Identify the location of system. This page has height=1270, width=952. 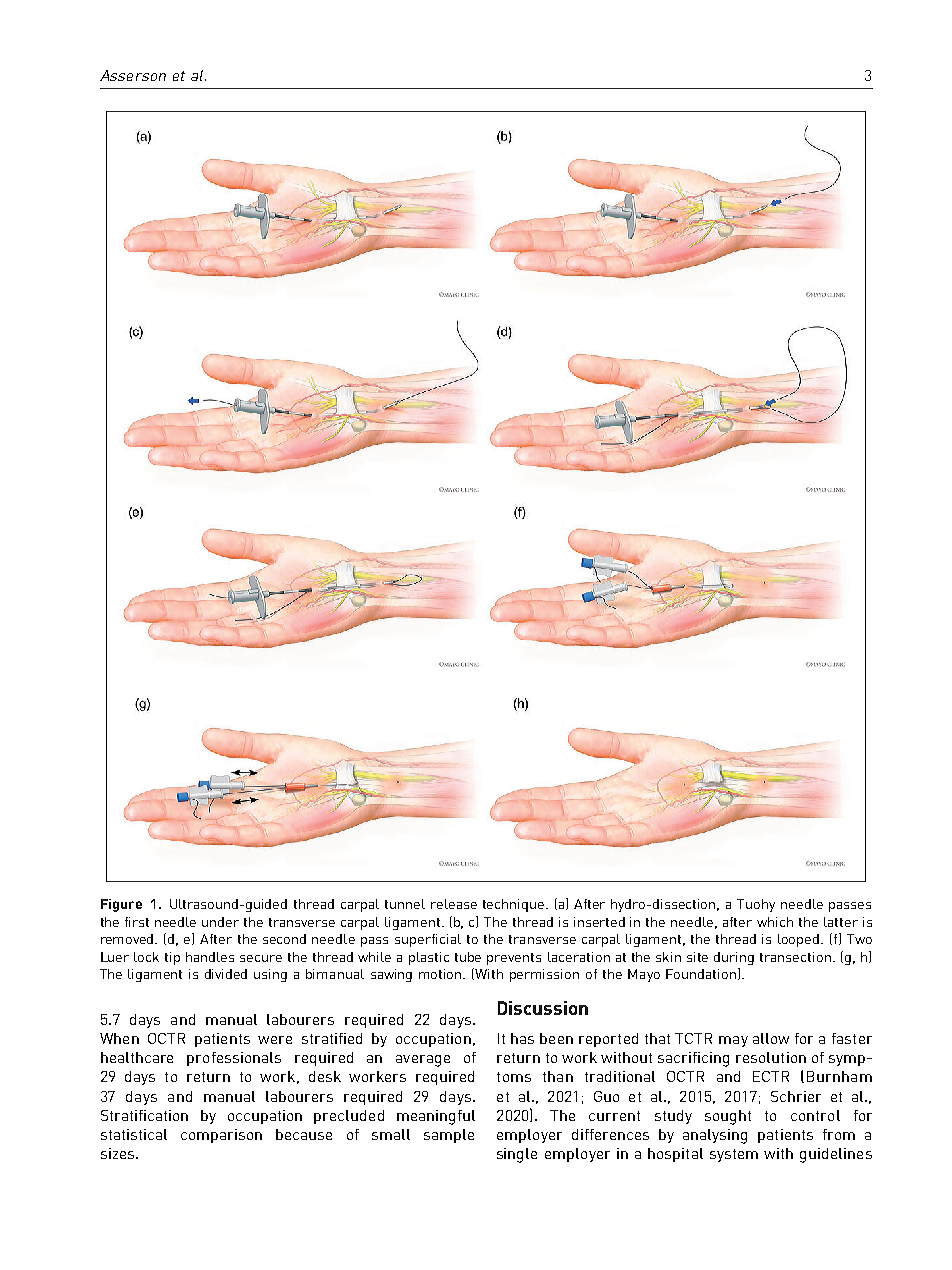
(734, 1155).
